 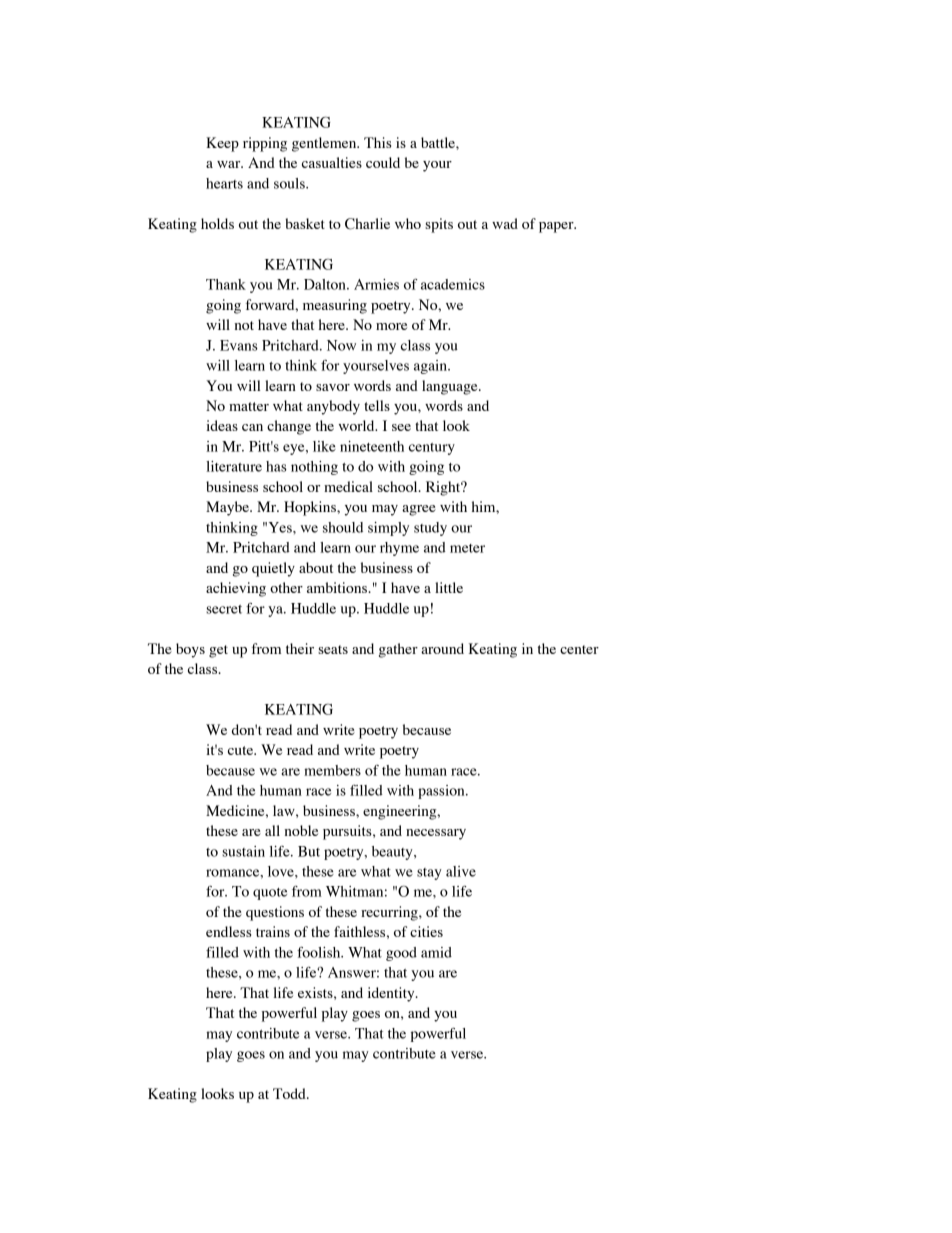 What do you see at coordinates (388, 529) in the page?
I see `simply` at bounding box center [388, 529].
